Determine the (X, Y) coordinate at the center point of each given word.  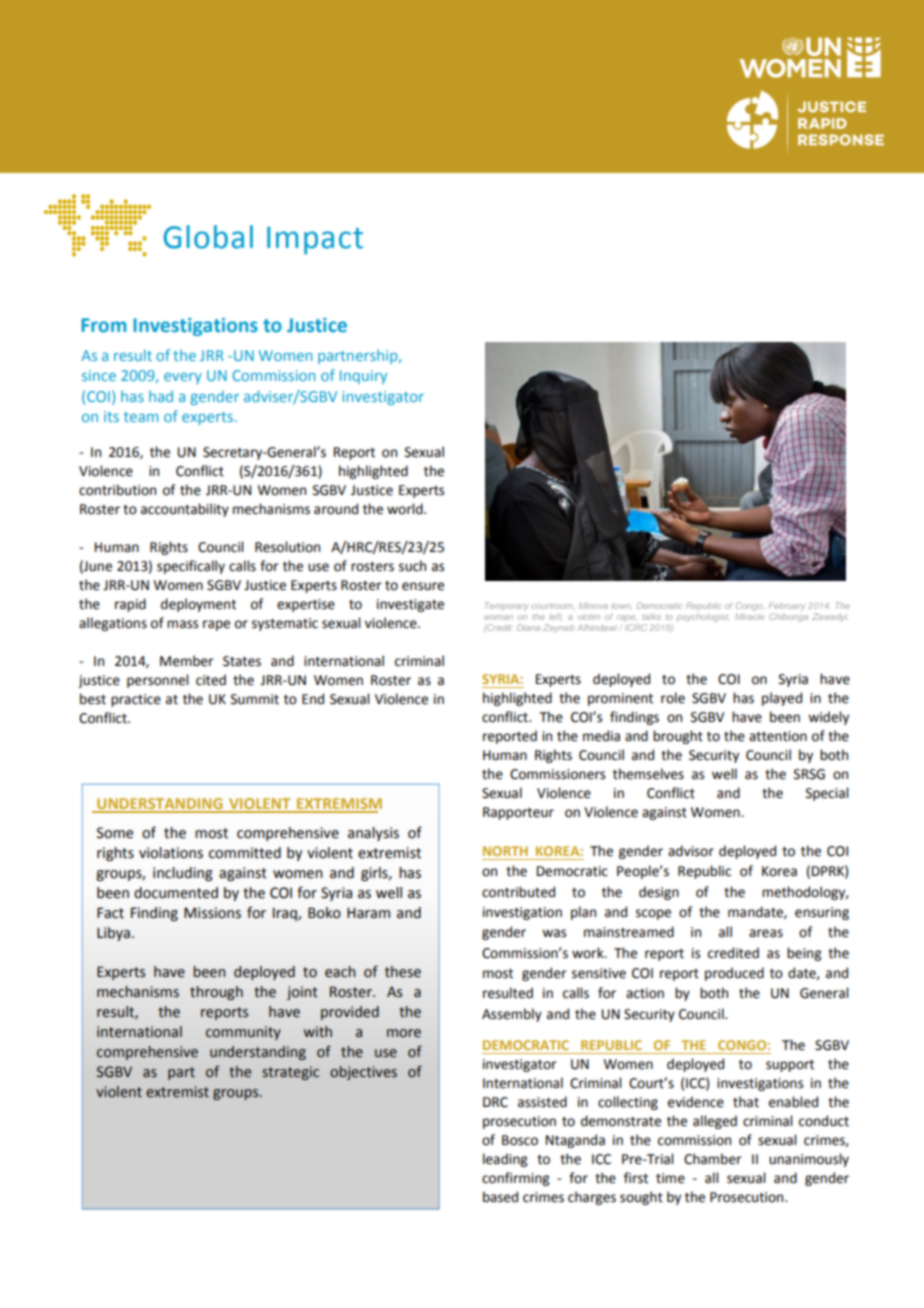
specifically (191, 567)
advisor (691, 851)
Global (208, 237)
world (406, 509)
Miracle (749, 617)
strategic (290, 1073)
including (183, 874)
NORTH (505, 851)
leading (505, 1160)
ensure (423, 586)
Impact (315, 241)
